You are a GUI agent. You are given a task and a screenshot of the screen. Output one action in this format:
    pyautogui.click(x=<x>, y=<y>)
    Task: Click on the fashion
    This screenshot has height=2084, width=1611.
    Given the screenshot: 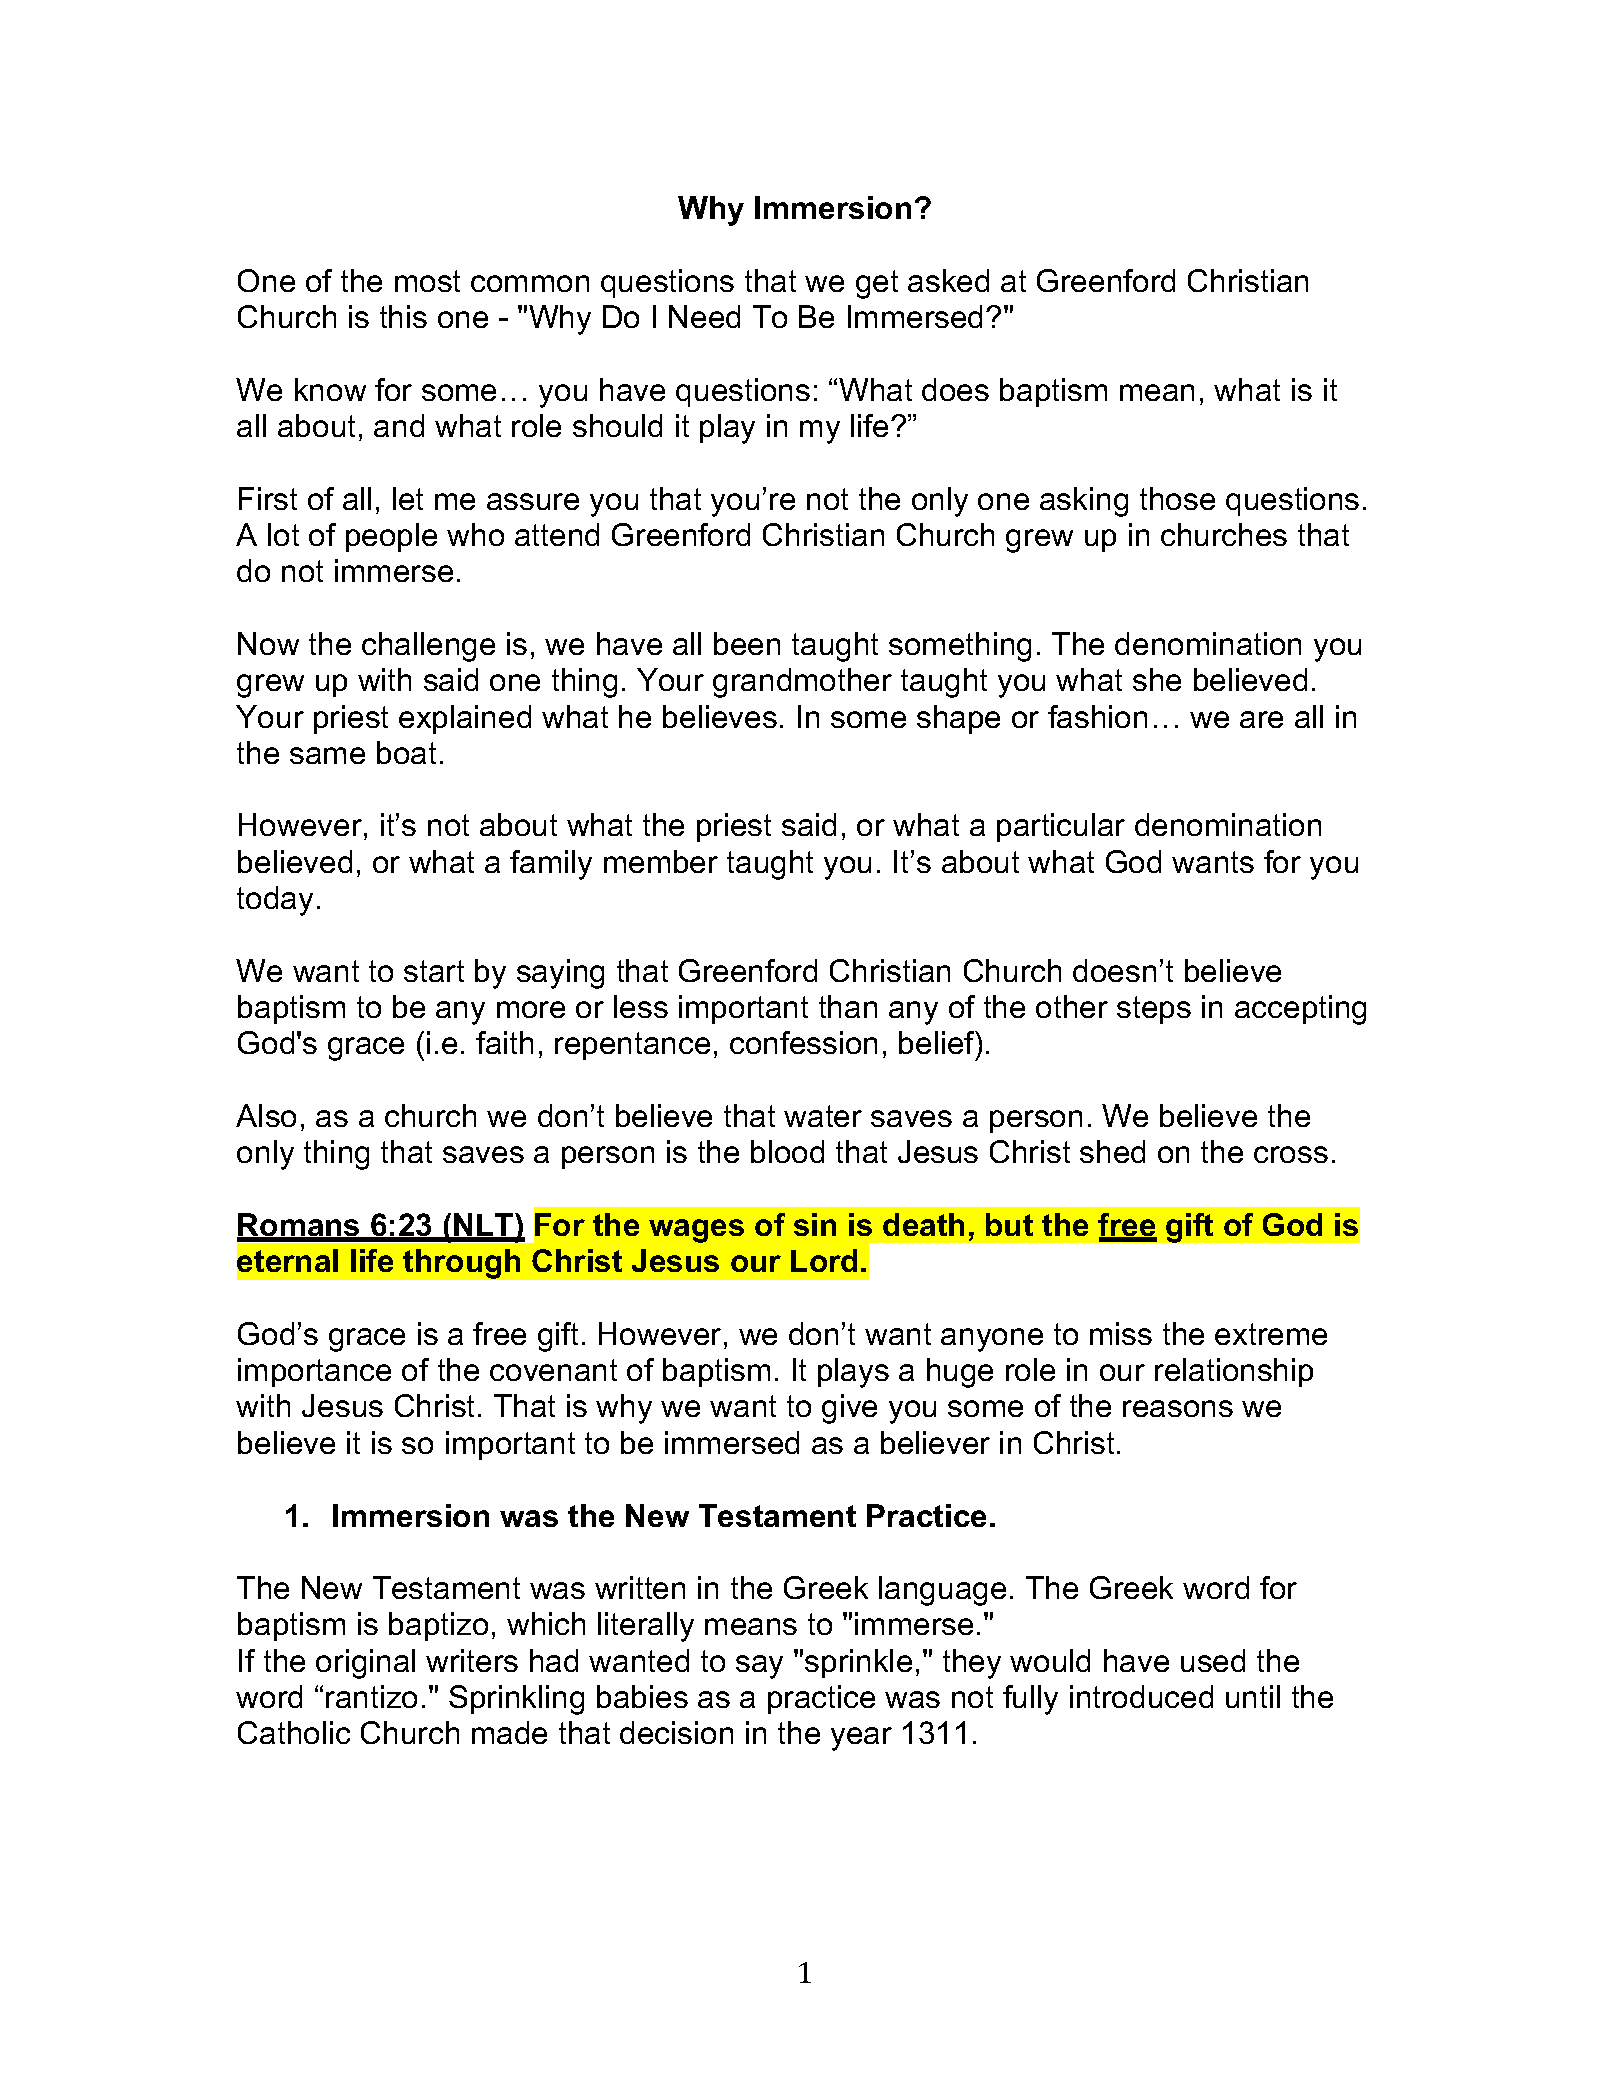 What is the action you would take?
    pyautogui.click(x=1097, y=716)
